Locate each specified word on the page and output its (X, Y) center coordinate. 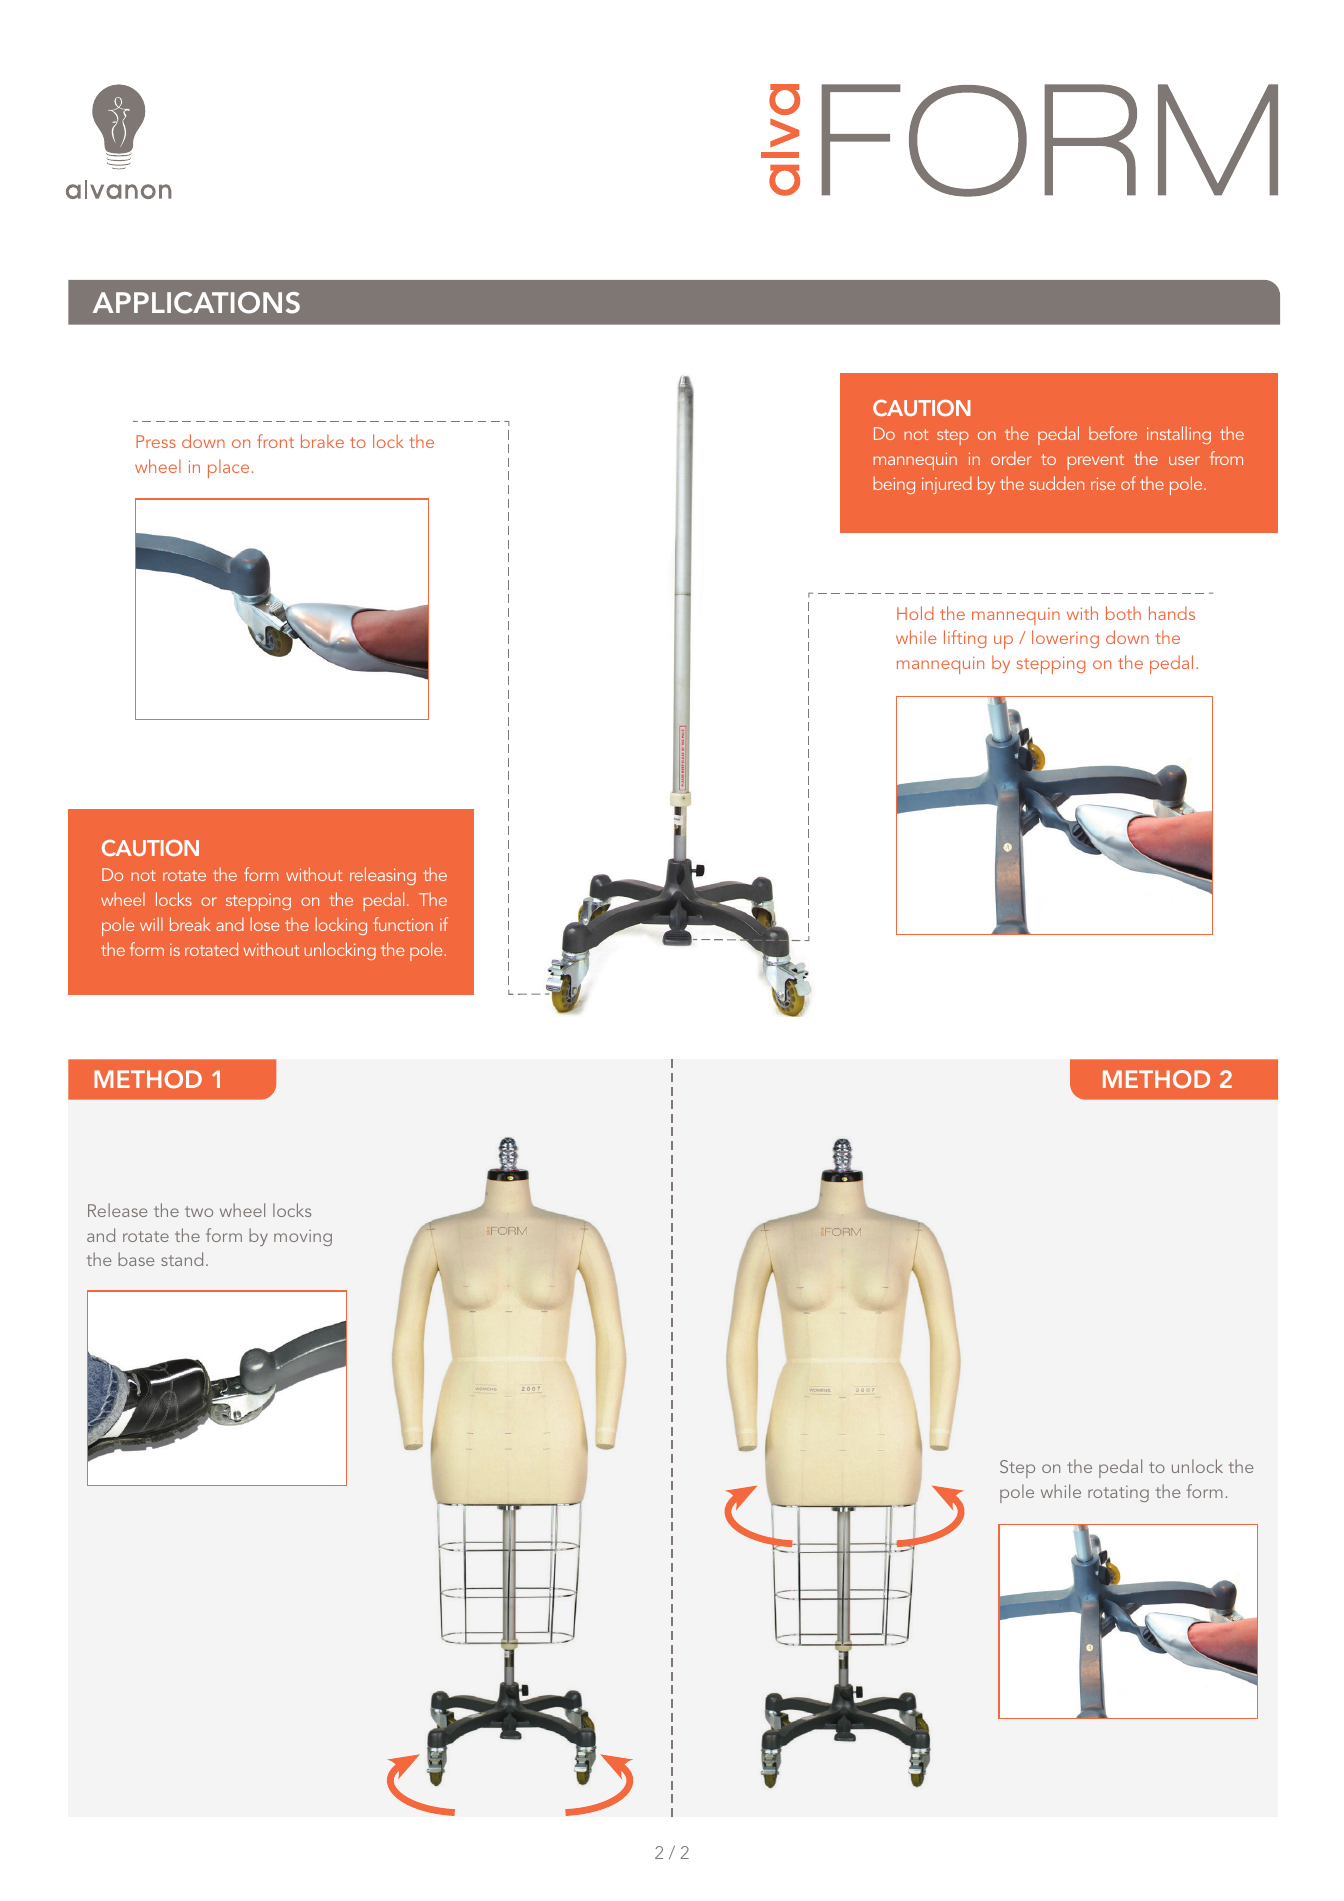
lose (264, 924)
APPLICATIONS (196, 303)
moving (303, 1237)
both (1123, 613)
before (1113, 433)
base (136, 1259)
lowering (1065, 639)
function (403, 924)
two (199, 1211)
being (894, 485)
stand (182, 1259)
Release (118, 1210)
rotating (1118, 1494)
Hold (915, 613)
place (228, 468)
